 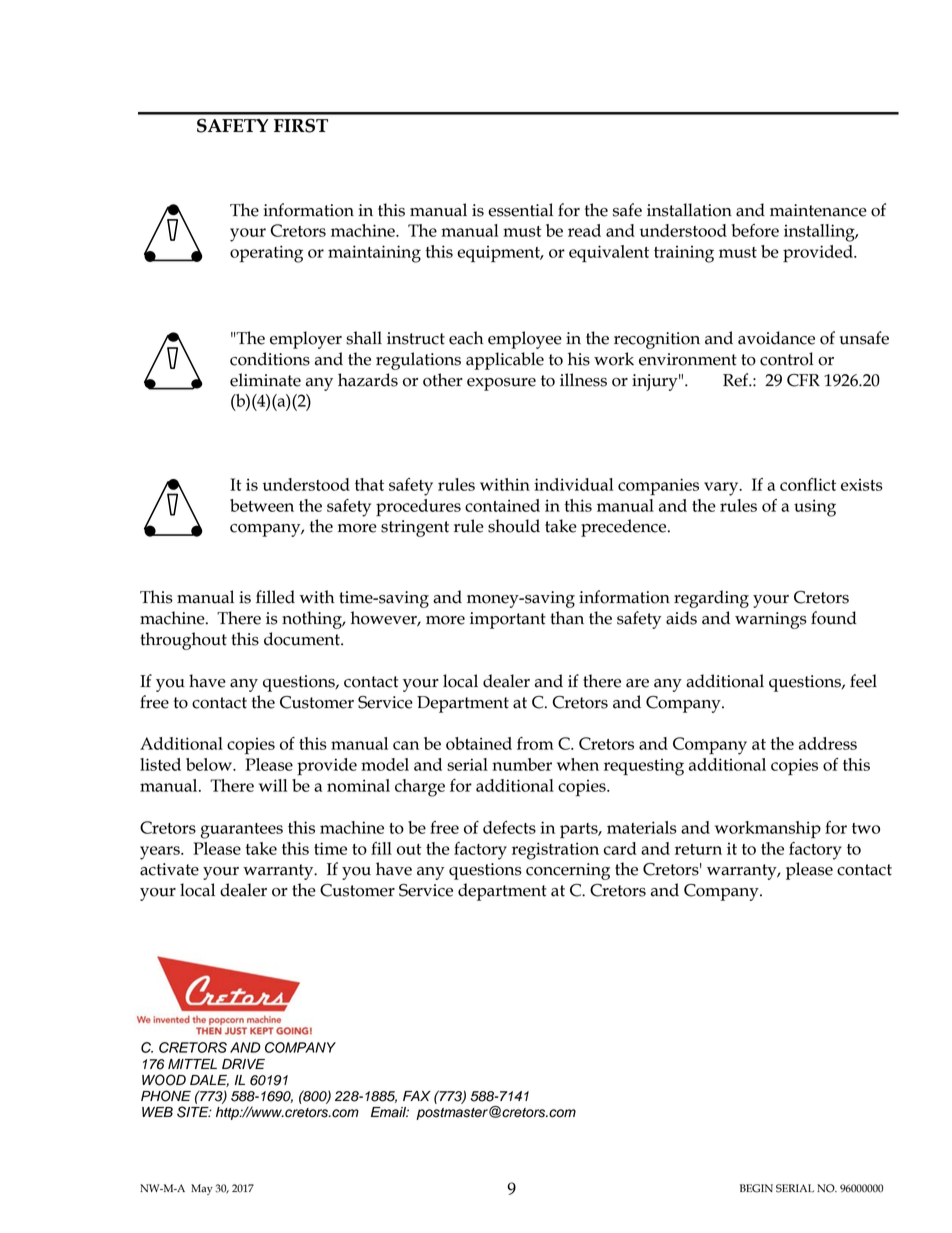 I want to click on FAX, so click(x=417, y=1096).
